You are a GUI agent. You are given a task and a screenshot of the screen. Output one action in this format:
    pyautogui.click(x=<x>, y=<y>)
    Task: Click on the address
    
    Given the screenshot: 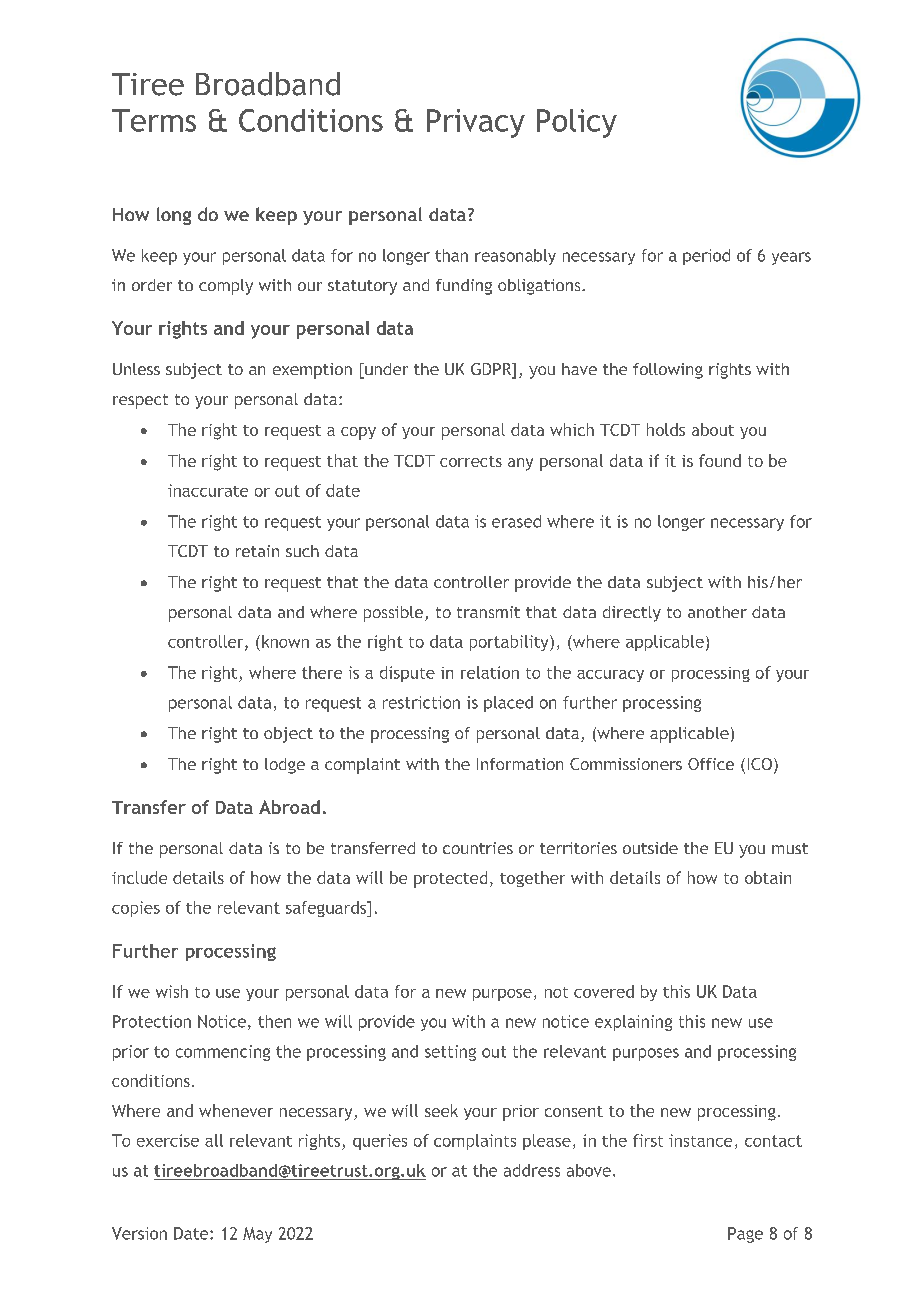 What is the action you would take?
    pyautogui.click(x=532, y=1170)
